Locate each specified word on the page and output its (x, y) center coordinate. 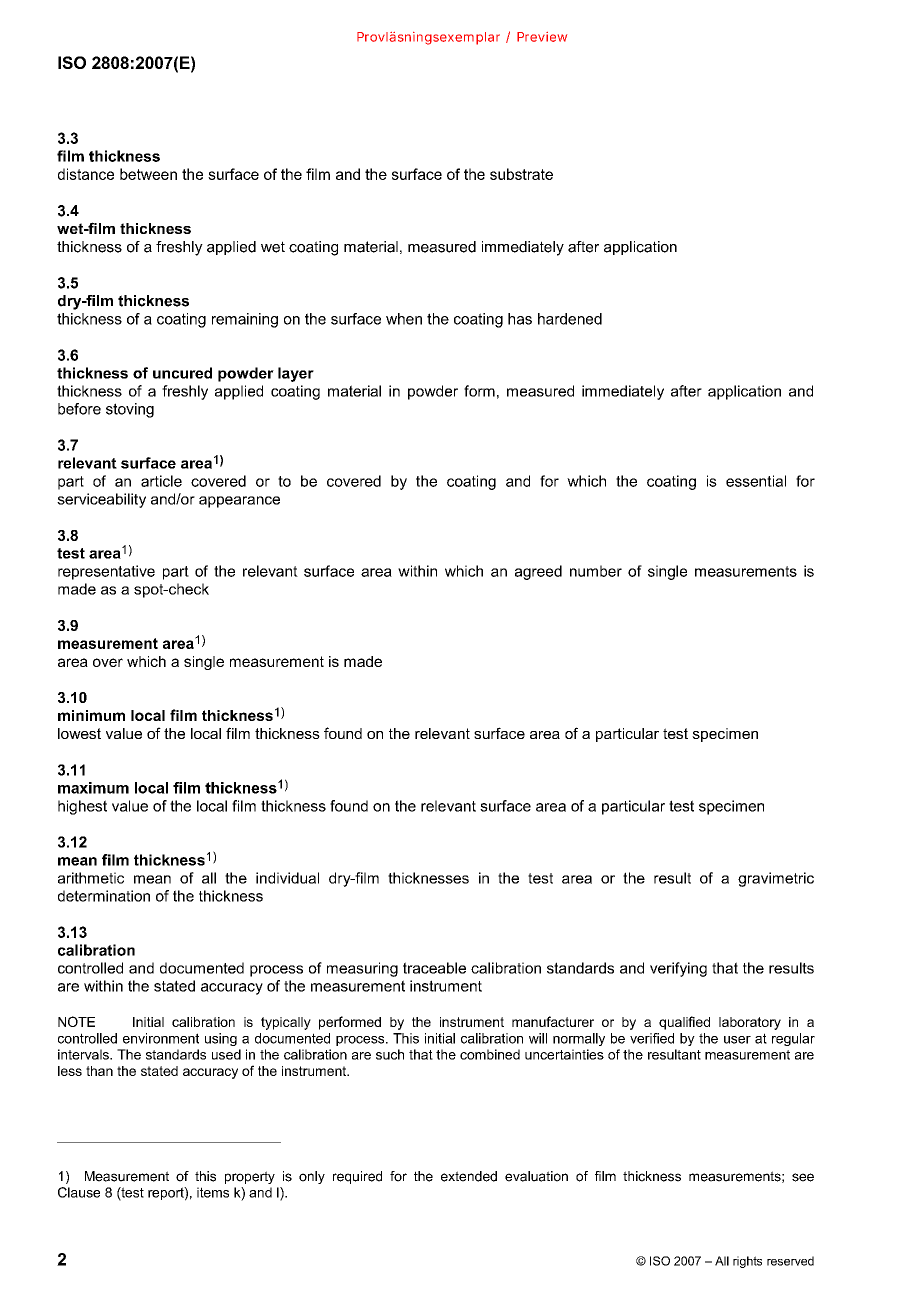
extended (469, 1176)
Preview (542, 37)
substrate (521, 174)
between (148, 174)
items (213, 1192)
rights (747, 1262)
